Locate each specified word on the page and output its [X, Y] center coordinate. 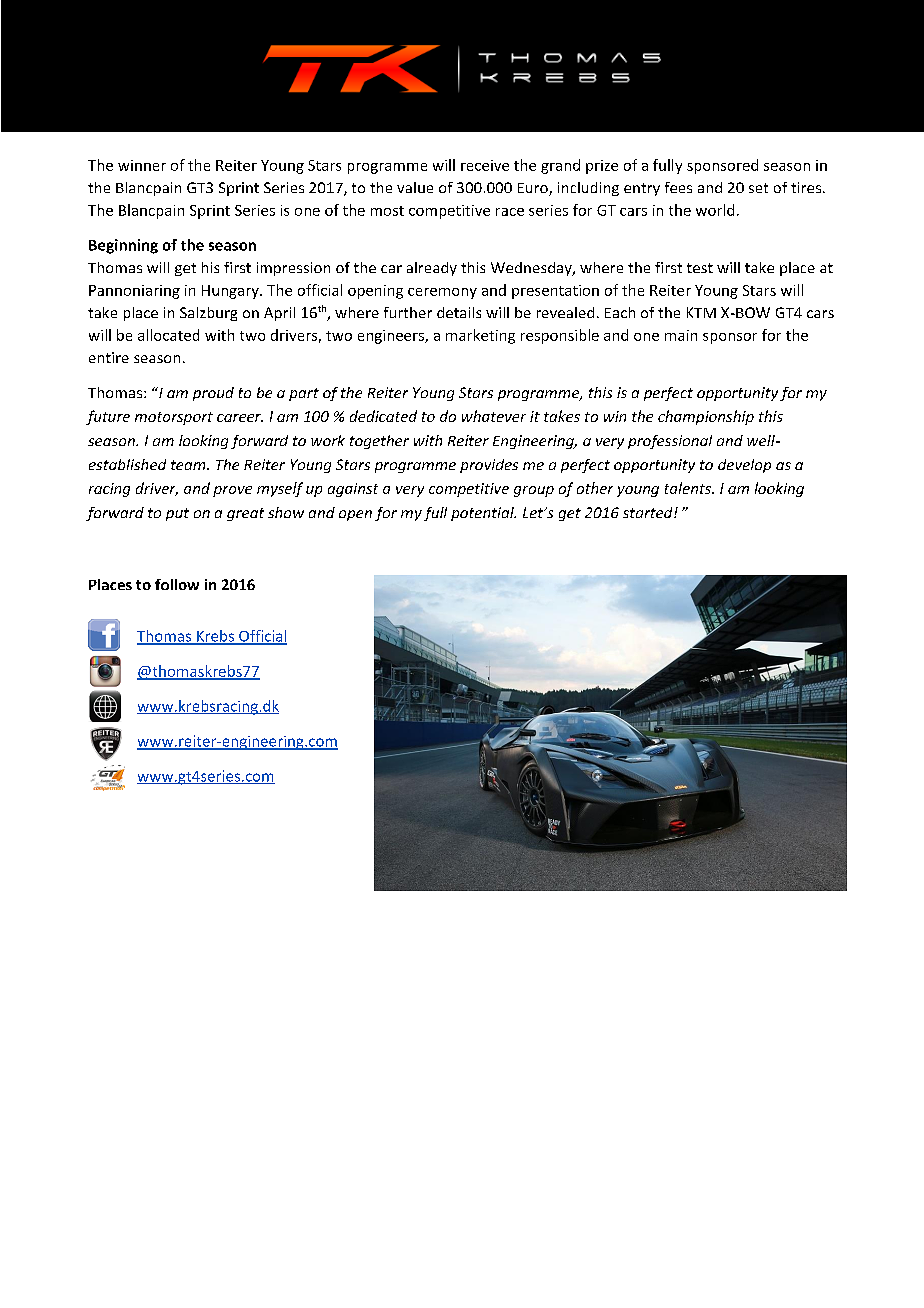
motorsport [174, 418]
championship [706, 417]
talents [689, 488]
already [432, 269]
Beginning [123, 246]
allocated [168, 335]
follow [177, 584]
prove [232, 491]
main [681, 335]
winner [142, 165]
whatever [494, 416]
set [758, 188]
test [700, 268]
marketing [480, 336]
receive [485, 165]
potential [483, 514]
